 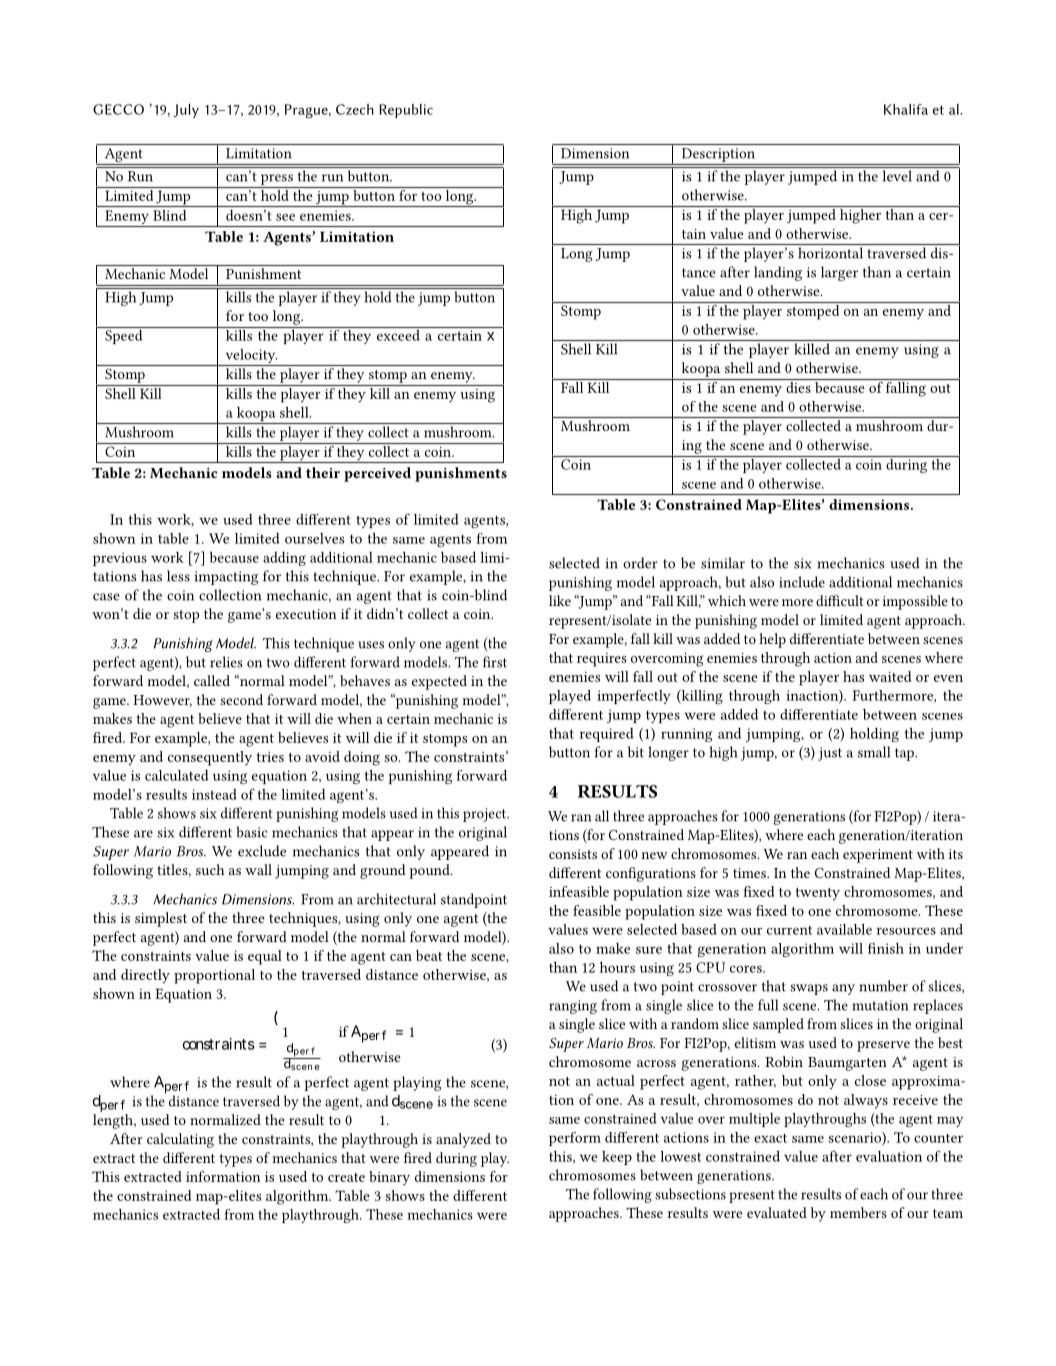 What do you see at coordinates (495, 662) in the document?
I see `first` at bounding box center [495, 662].
